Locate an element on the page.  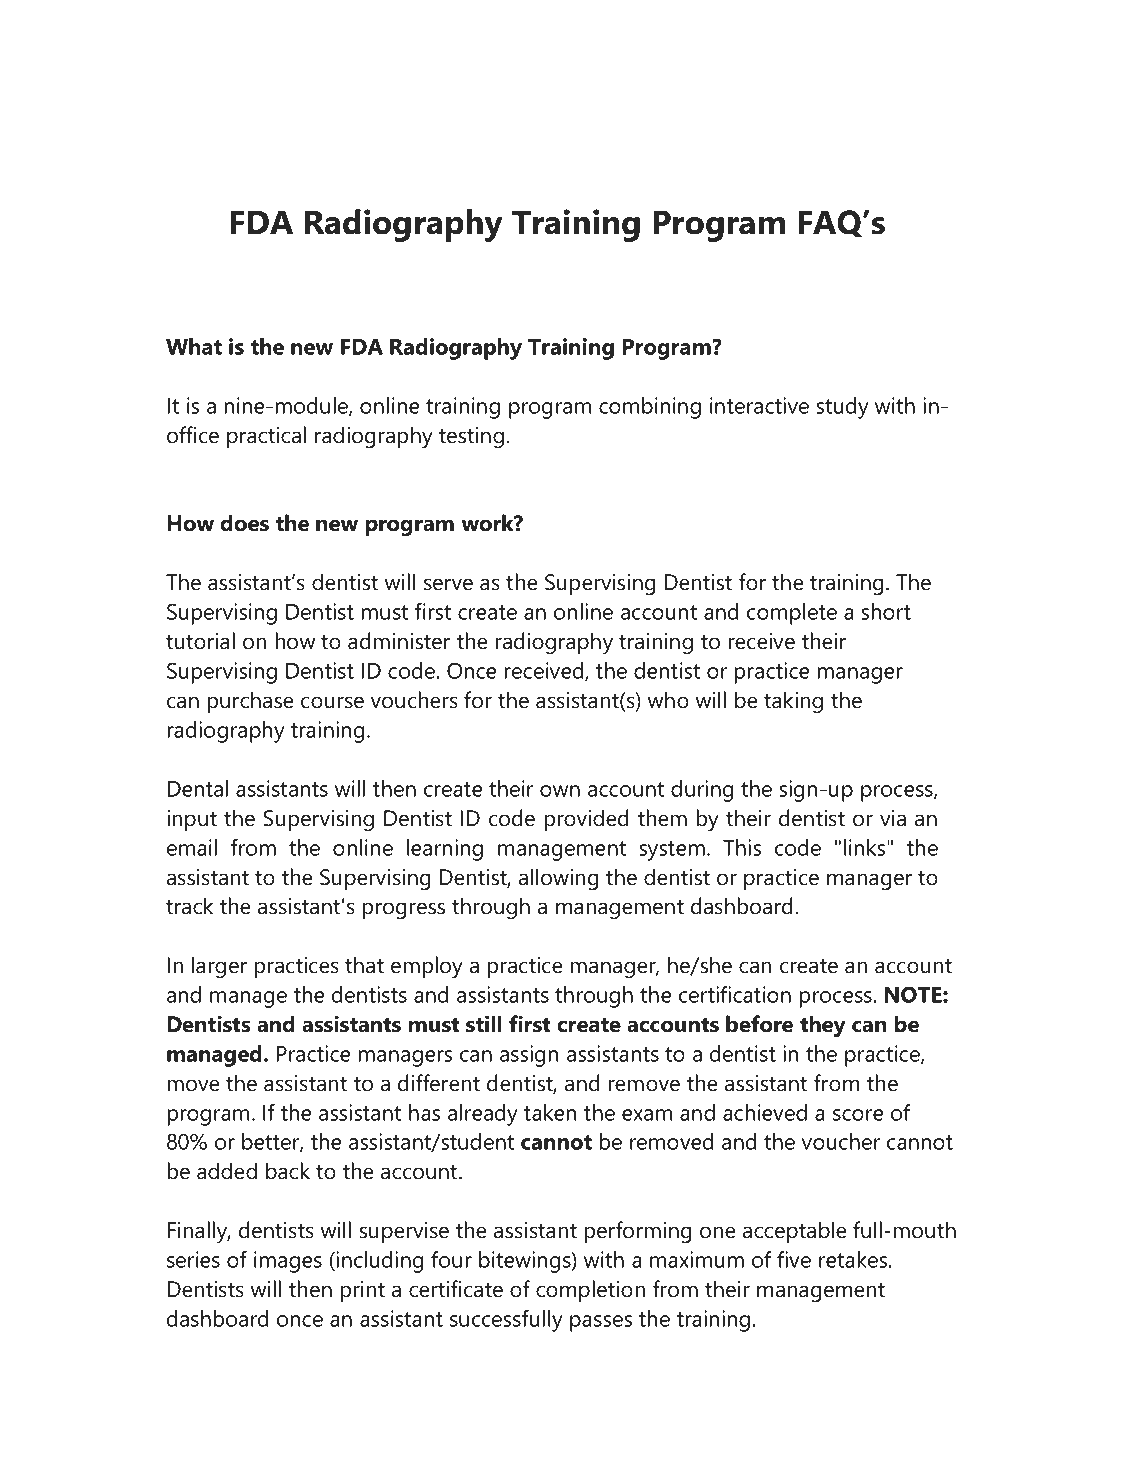
taking is located at coordinates (793, 702).
